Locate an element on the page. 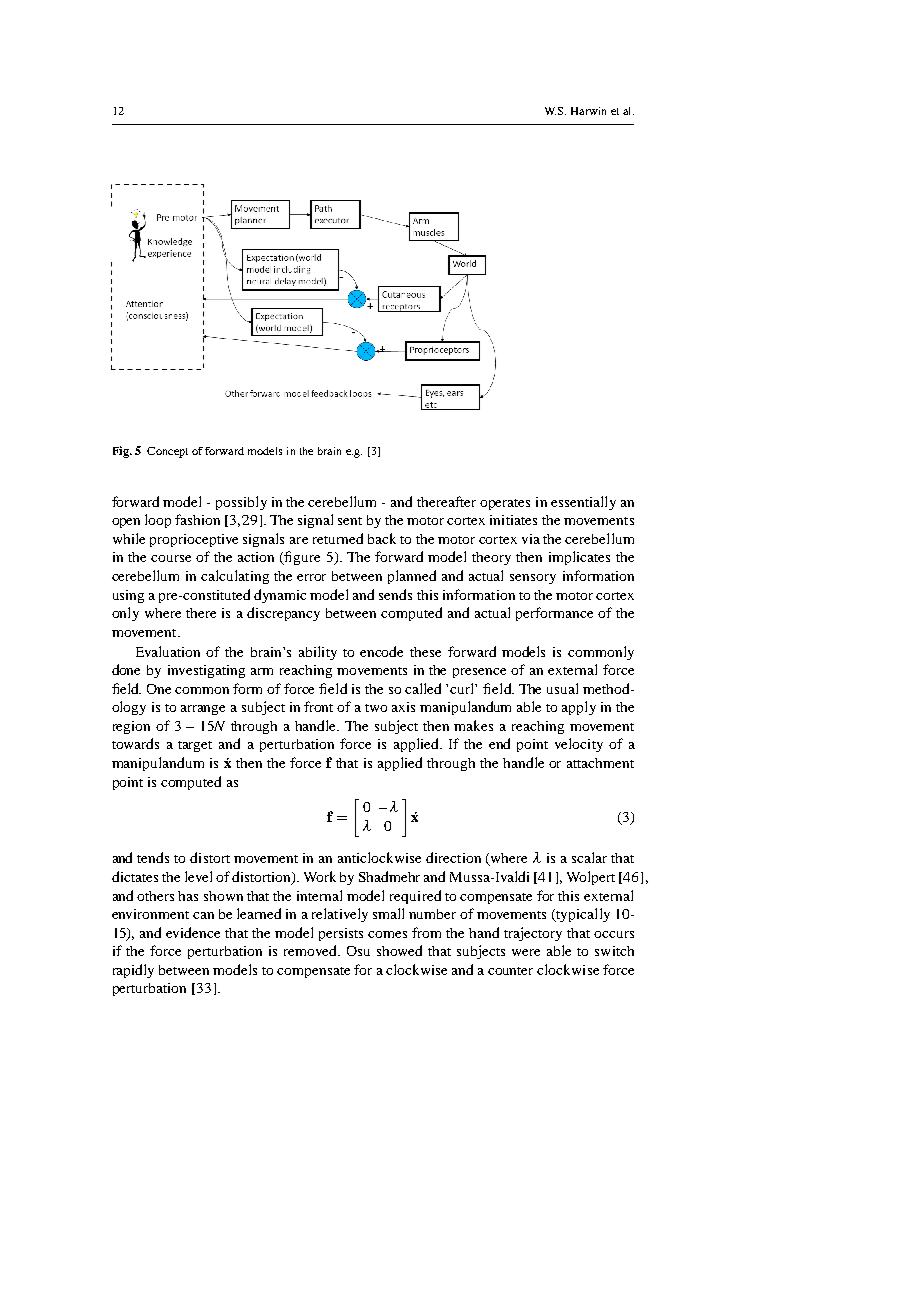 This page has width=924, height=1308. back is located at coordinates (382, 538).
